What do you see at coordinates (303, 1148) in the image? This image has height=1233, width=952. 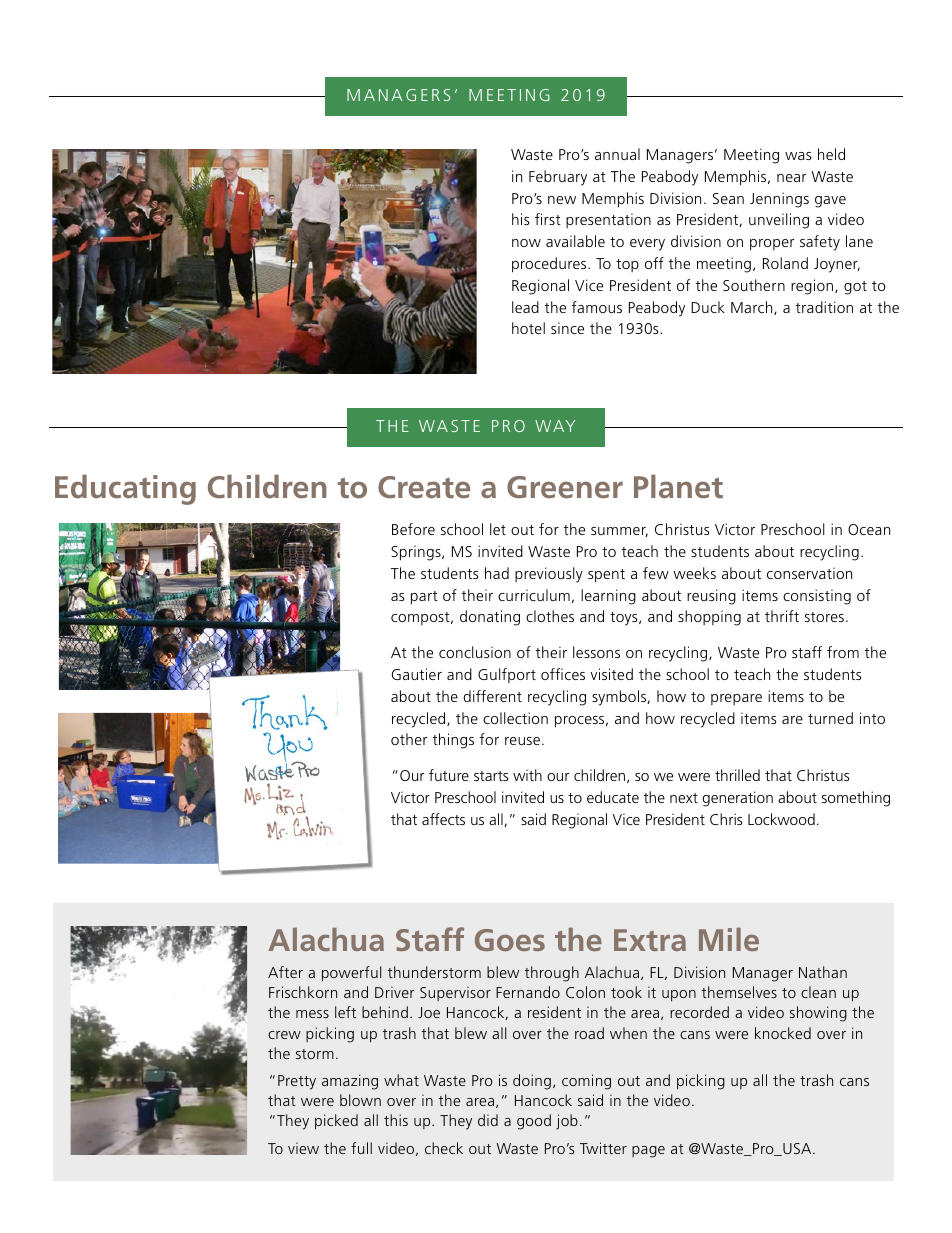 I see `view` at bounding box center [303, 1148].
